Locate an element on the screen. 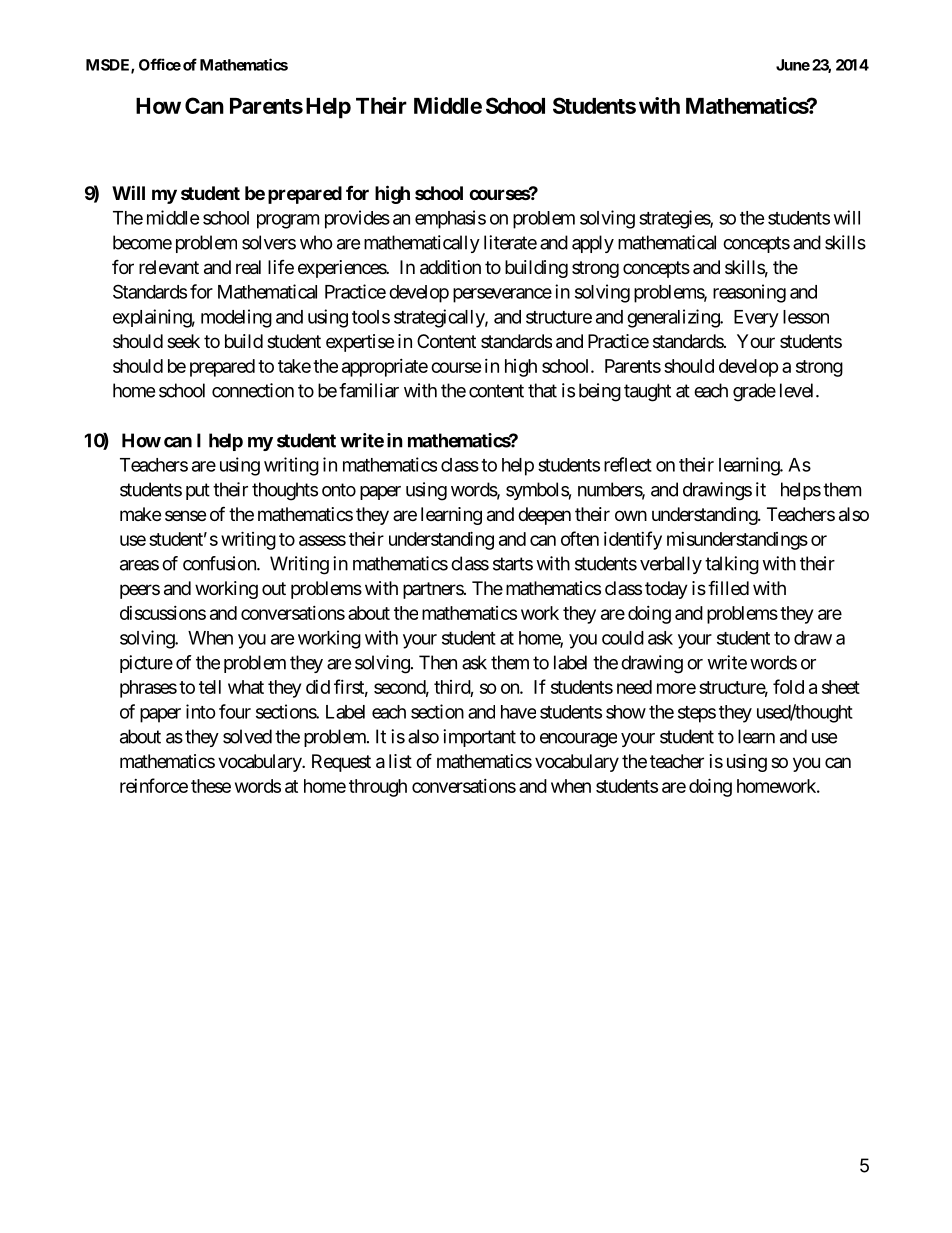 The width and height of the screenshot is (952, 1233). grade is located at coordinates (754, 392).
